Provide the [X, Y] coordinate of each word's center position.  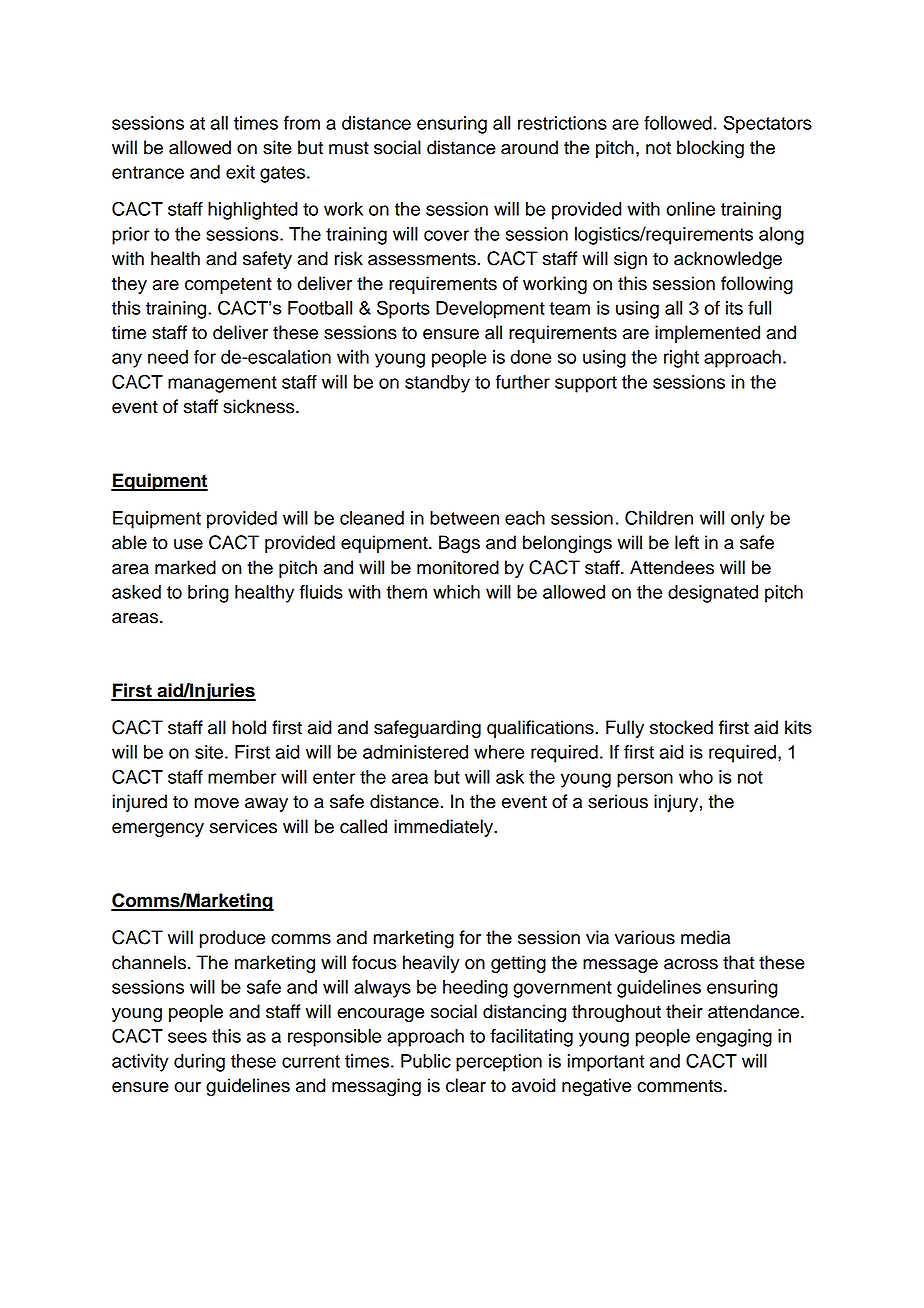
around [529, 147]
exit [240, 172]
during [199, 1063]
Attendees [672, 567]
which [456, 592]
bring [208, 594]
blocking [710, 149]
